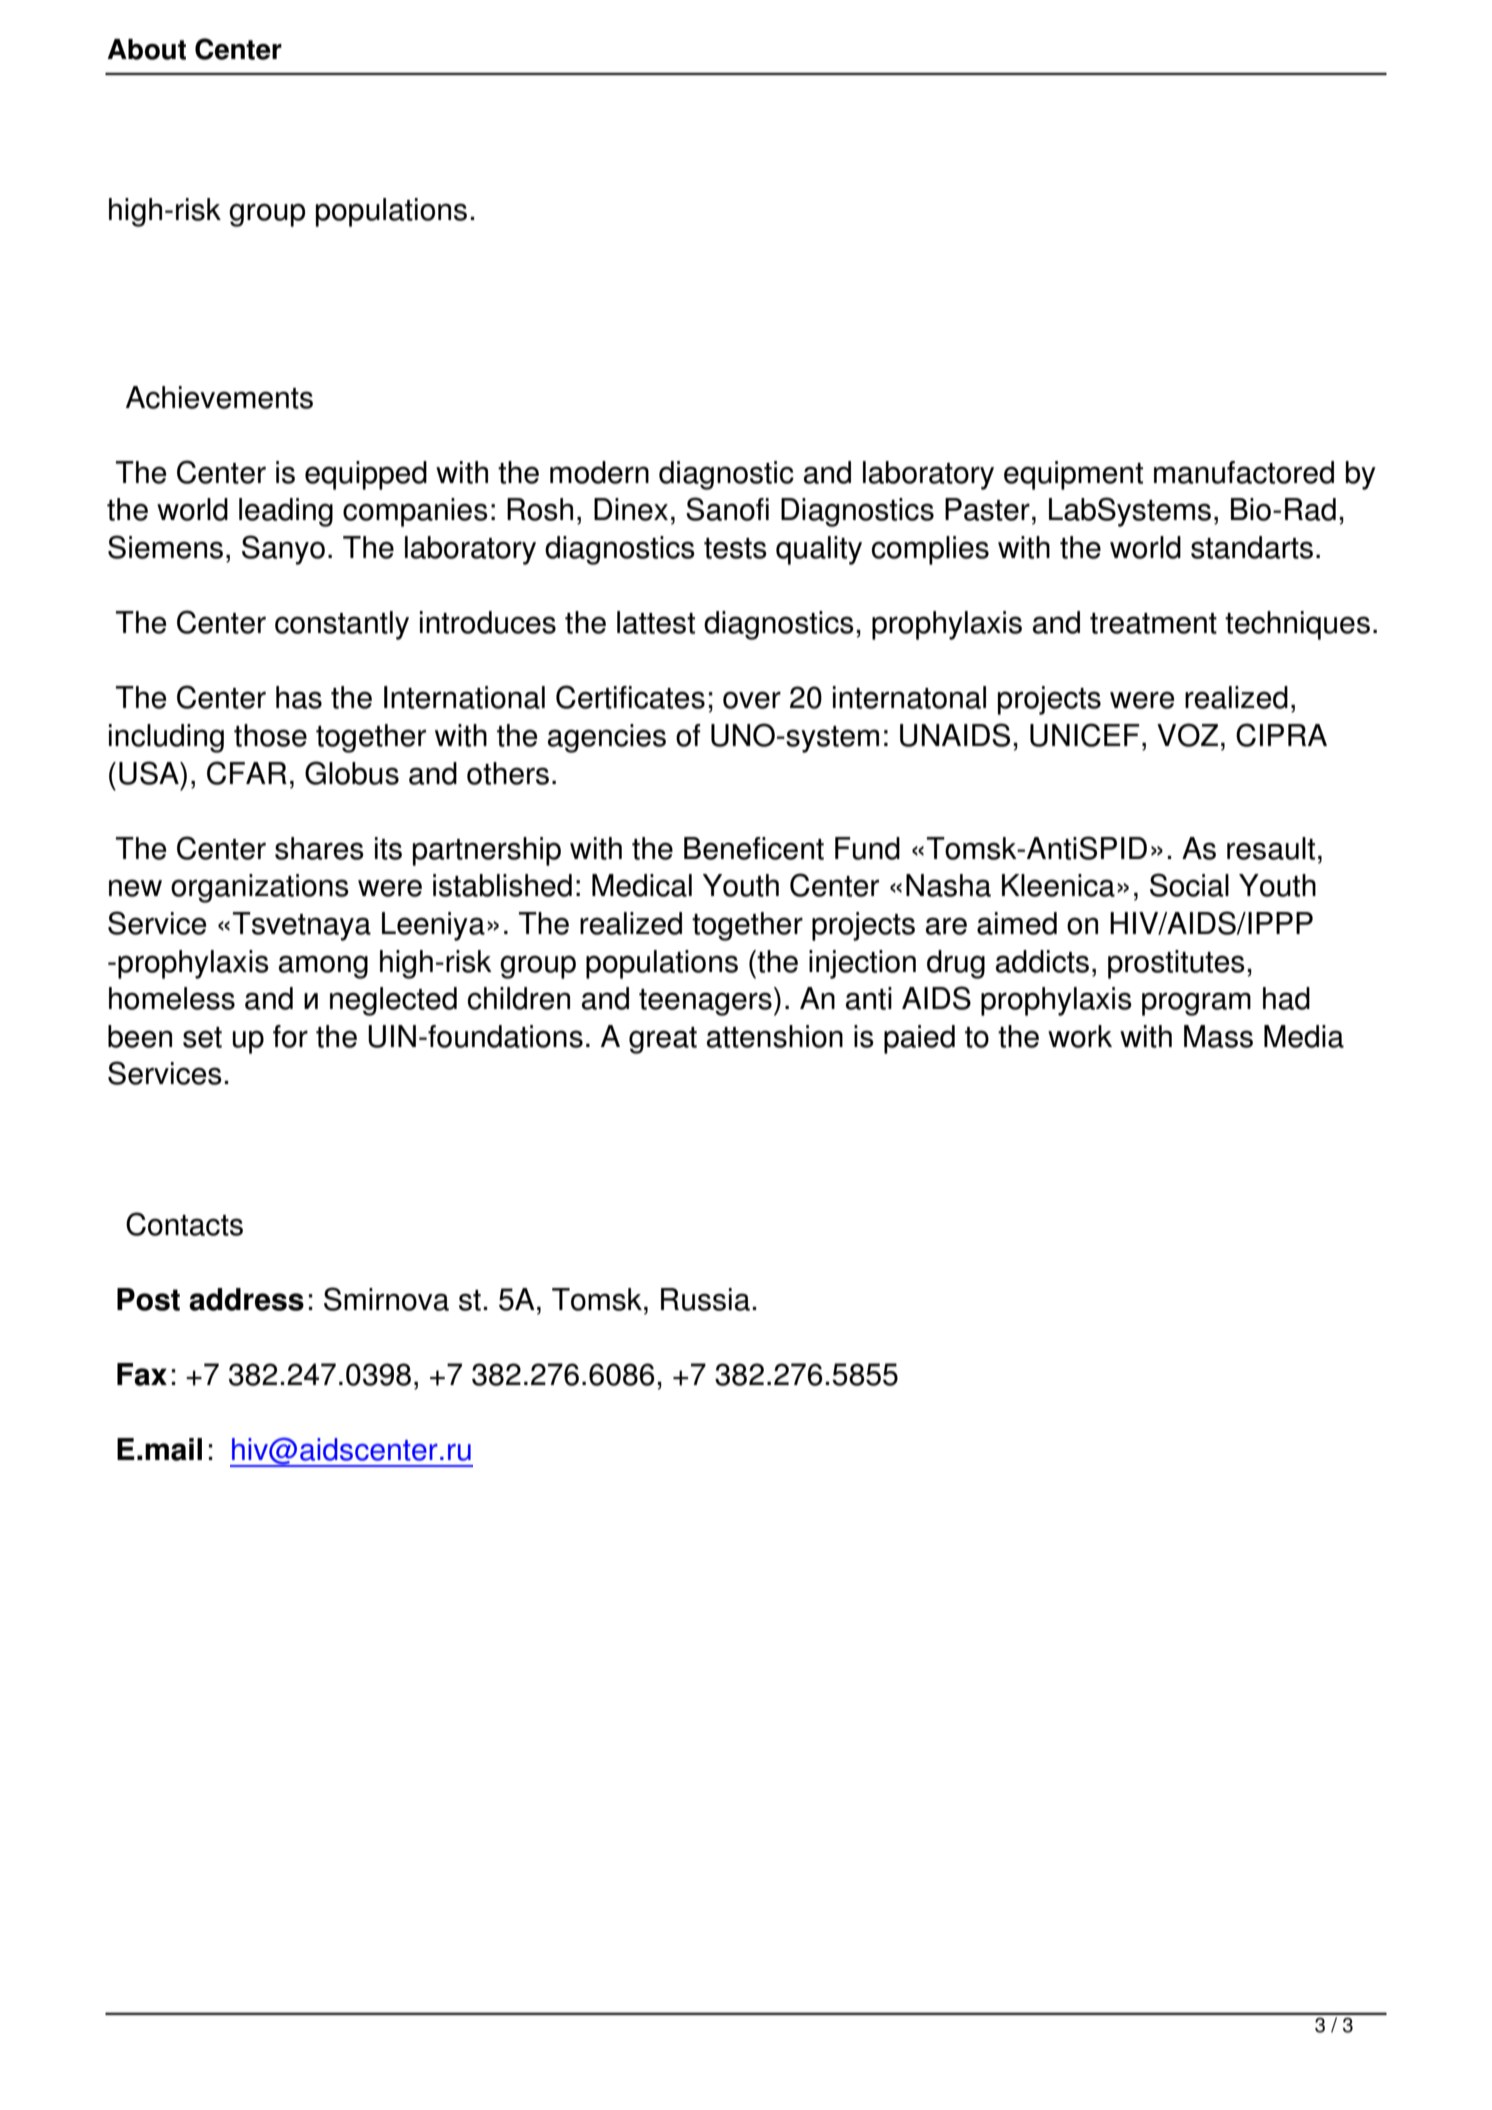  I want to click on equipment, so click(1073, 475).
